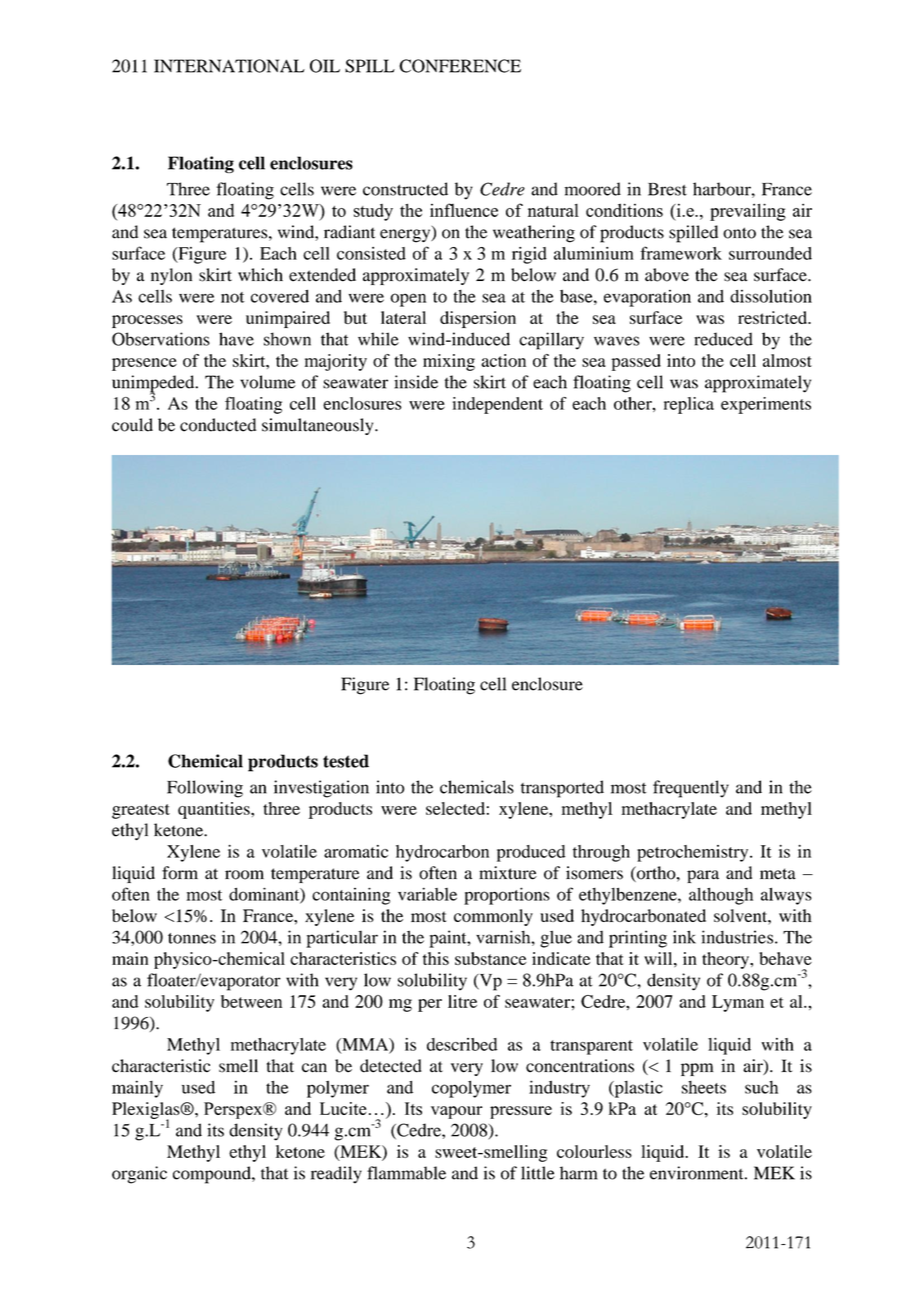  What do you see at coordinates (457, 1112) in the screenshot?
I see `vapour` at bounding box center [457, 1112].
